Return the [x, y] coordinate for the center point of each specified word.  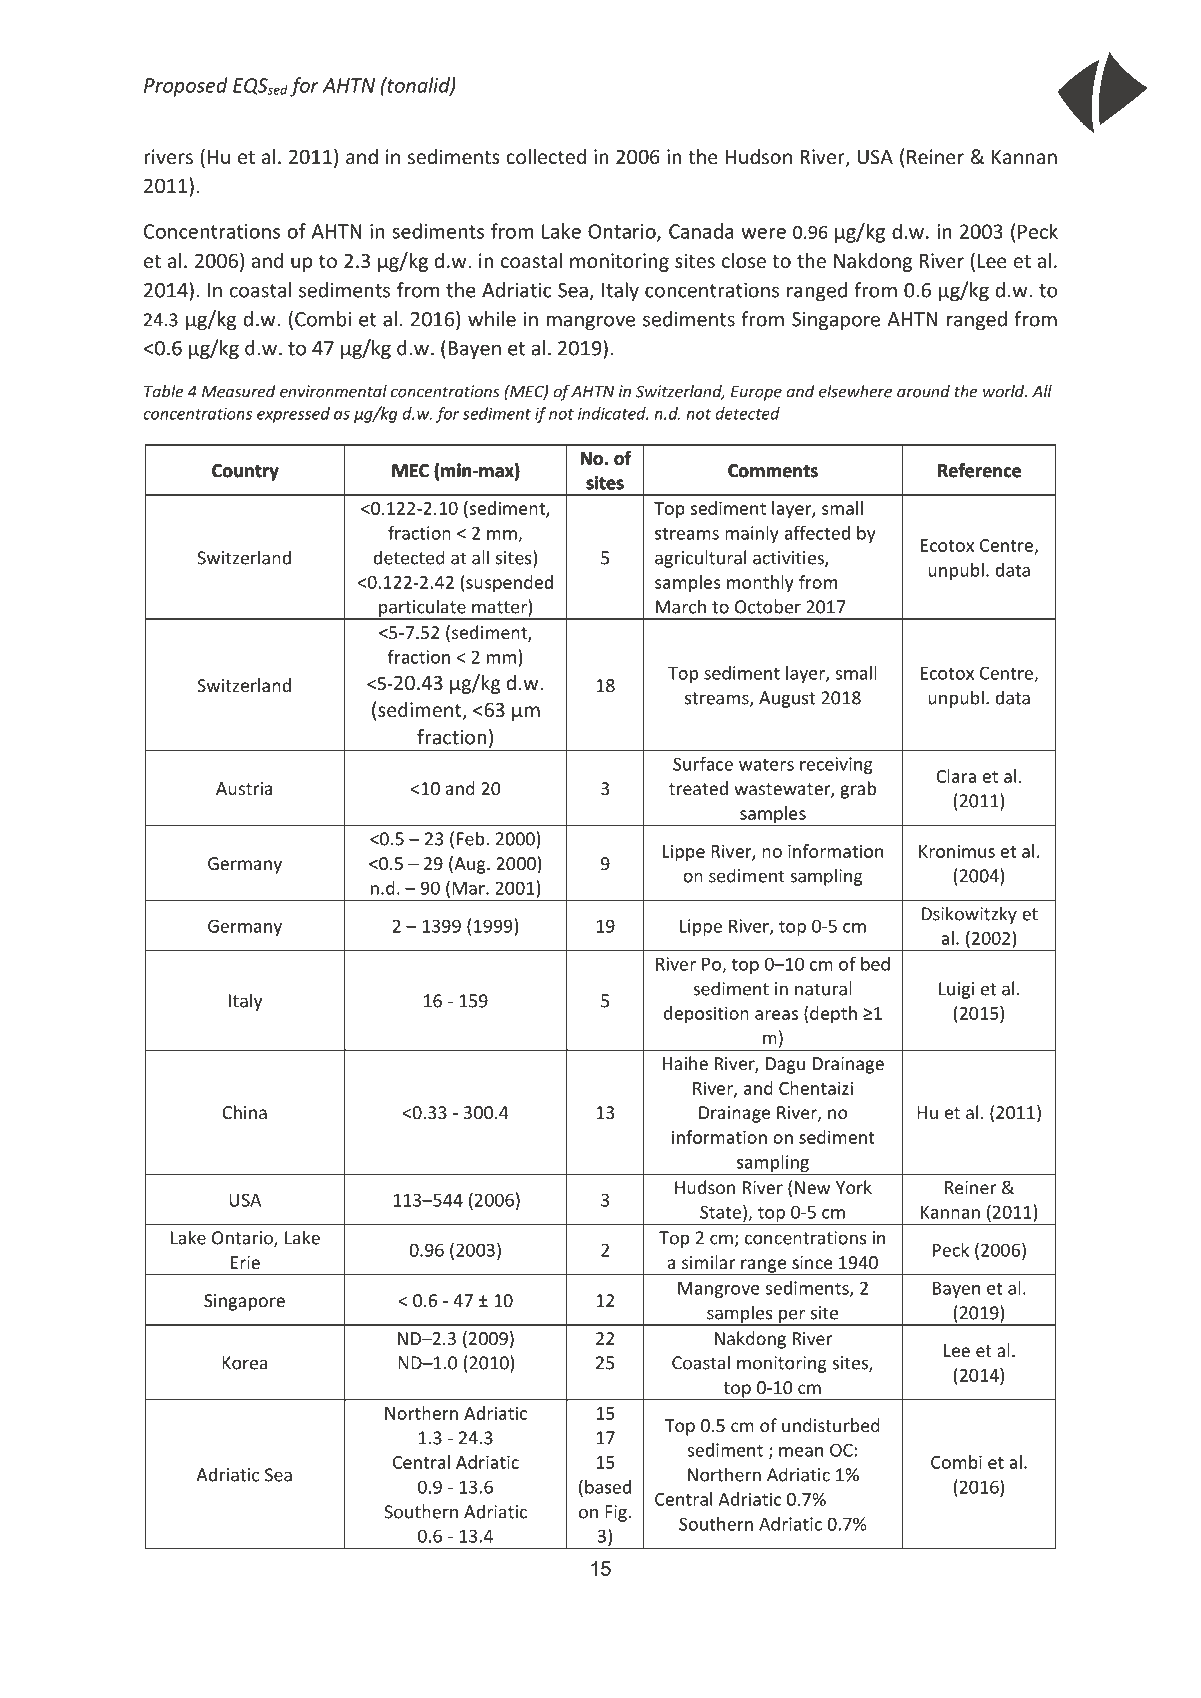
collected [546, 156]
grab [858, 790]
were [763, 233]
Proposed [186, 87]
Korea [244, 1363]
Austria [244, 788]
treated [698, 788]
